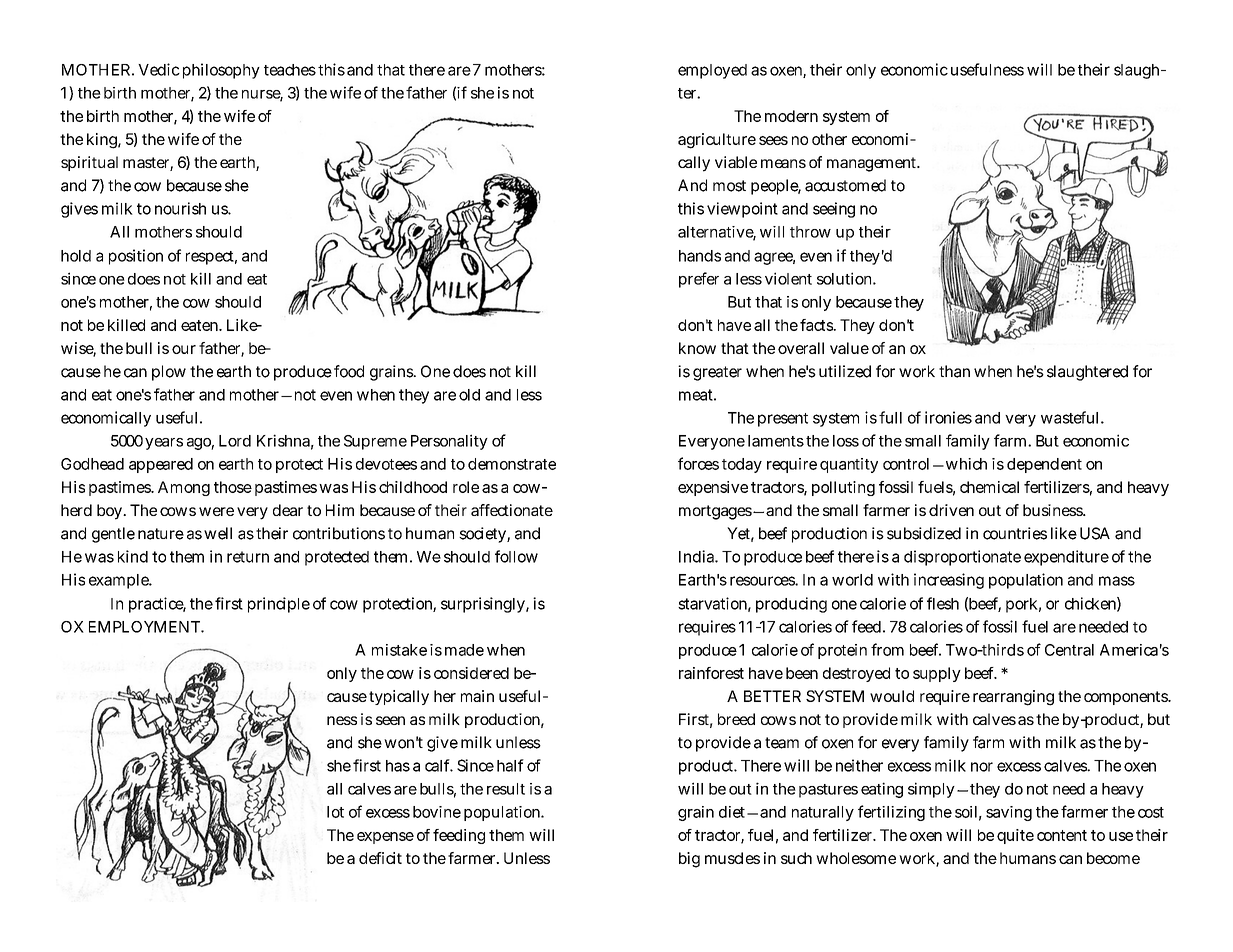 This screenshot has width=1233, height=952. I want to click on solution, so click(844, 278).
